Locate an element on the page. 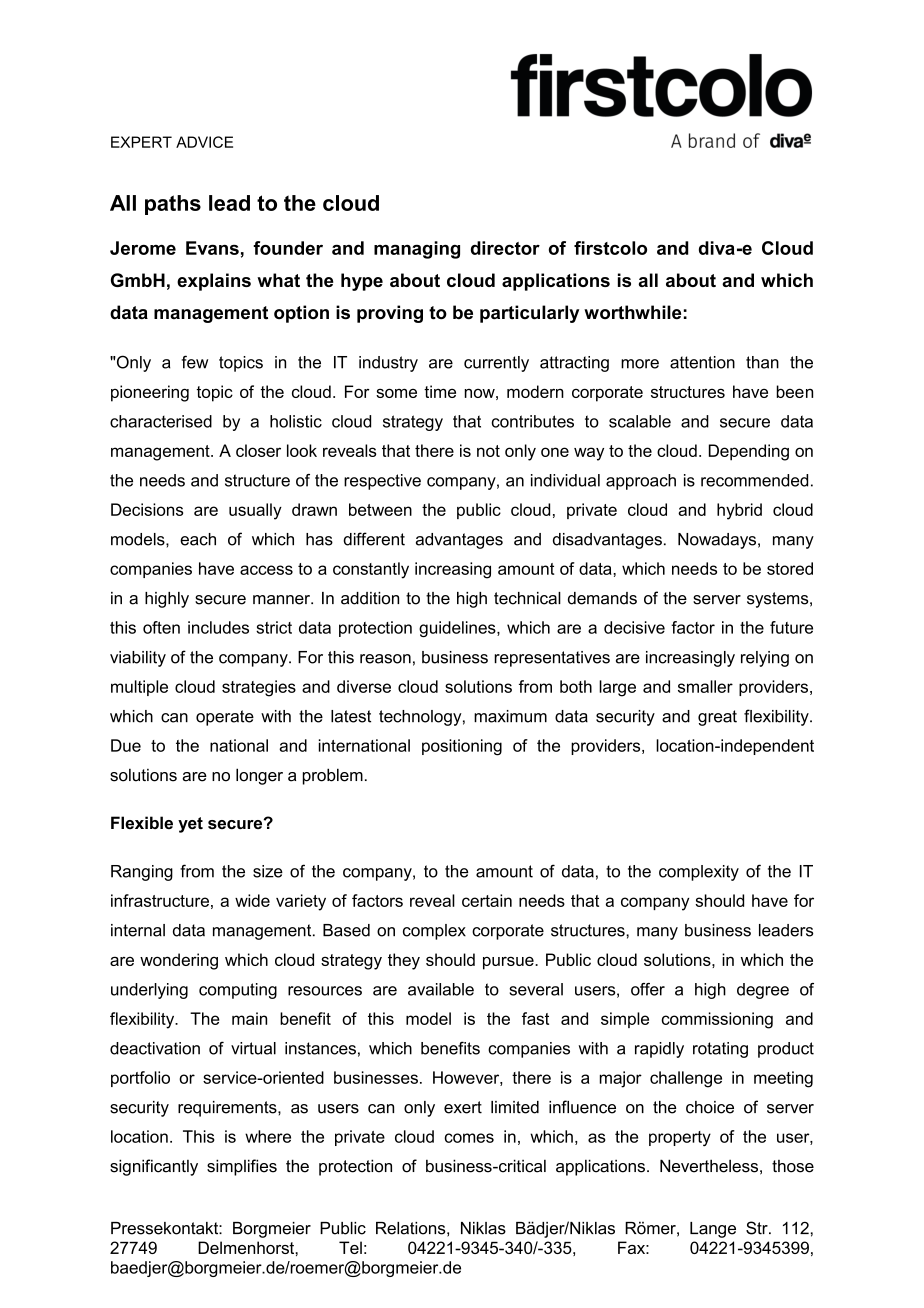 The height and width of the document is (1308, 924). simplifies is located at coordinates (242, 1167).
